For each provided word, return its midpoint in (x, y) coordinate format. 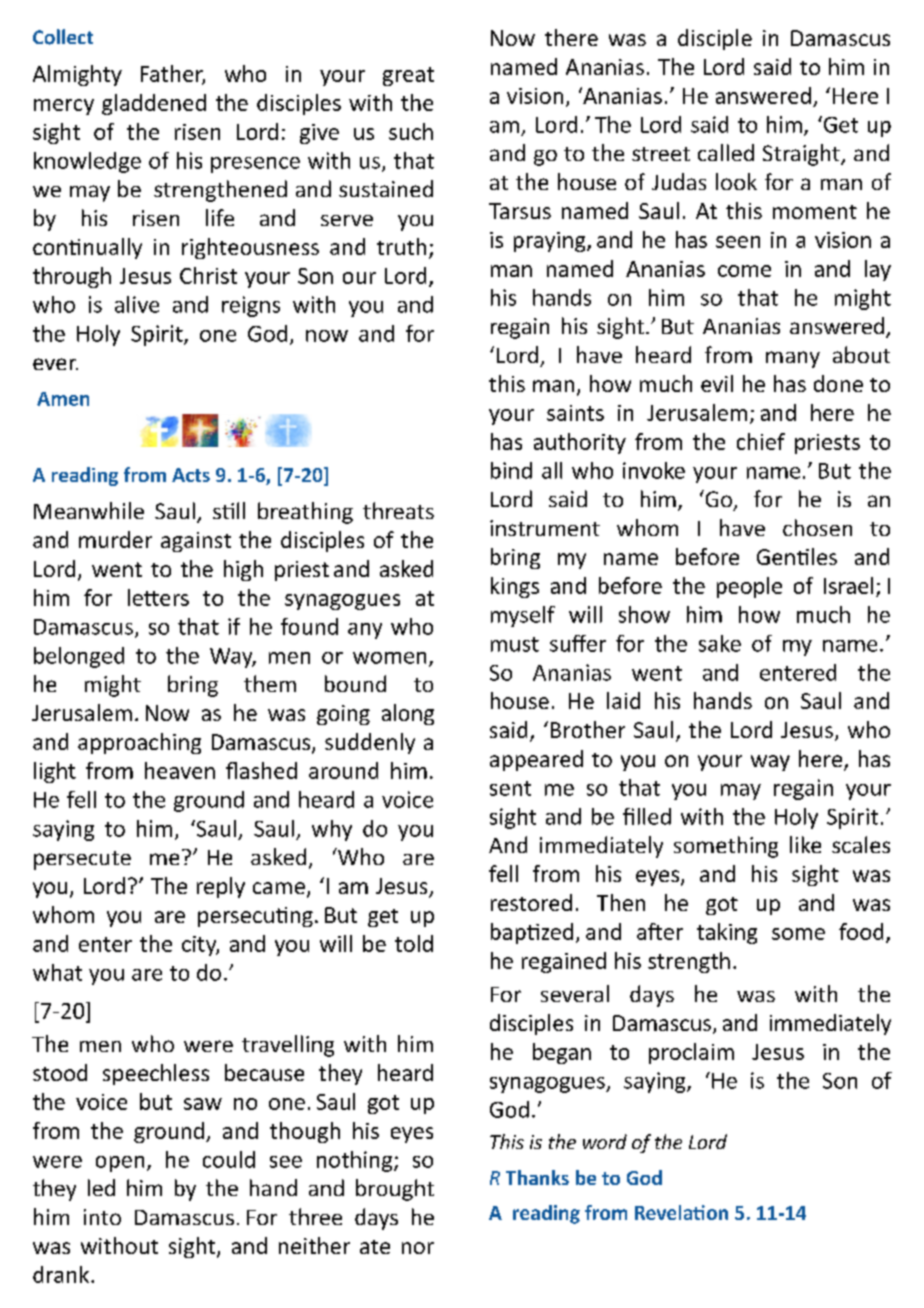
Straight (802, 155)
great (408, 76)
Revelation (681, 1212)
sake (720, 643)
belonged (79, 657)
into (102, 1217)
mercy (64, 107)
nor (418, 1248)
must (515, 644)
